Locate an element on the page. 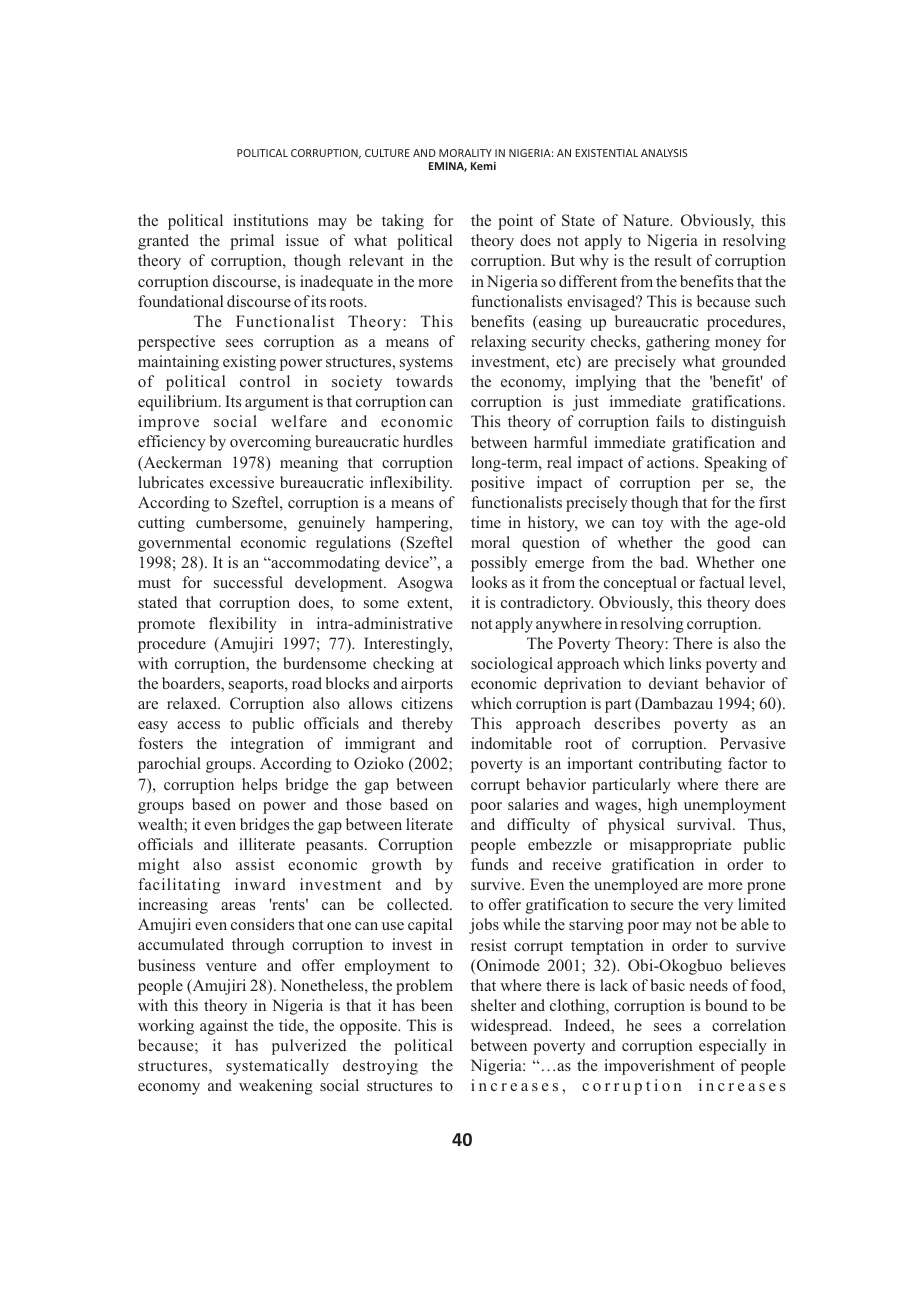 This page has width=924, height=1308. governmental is located at coordinates (184, 544).
